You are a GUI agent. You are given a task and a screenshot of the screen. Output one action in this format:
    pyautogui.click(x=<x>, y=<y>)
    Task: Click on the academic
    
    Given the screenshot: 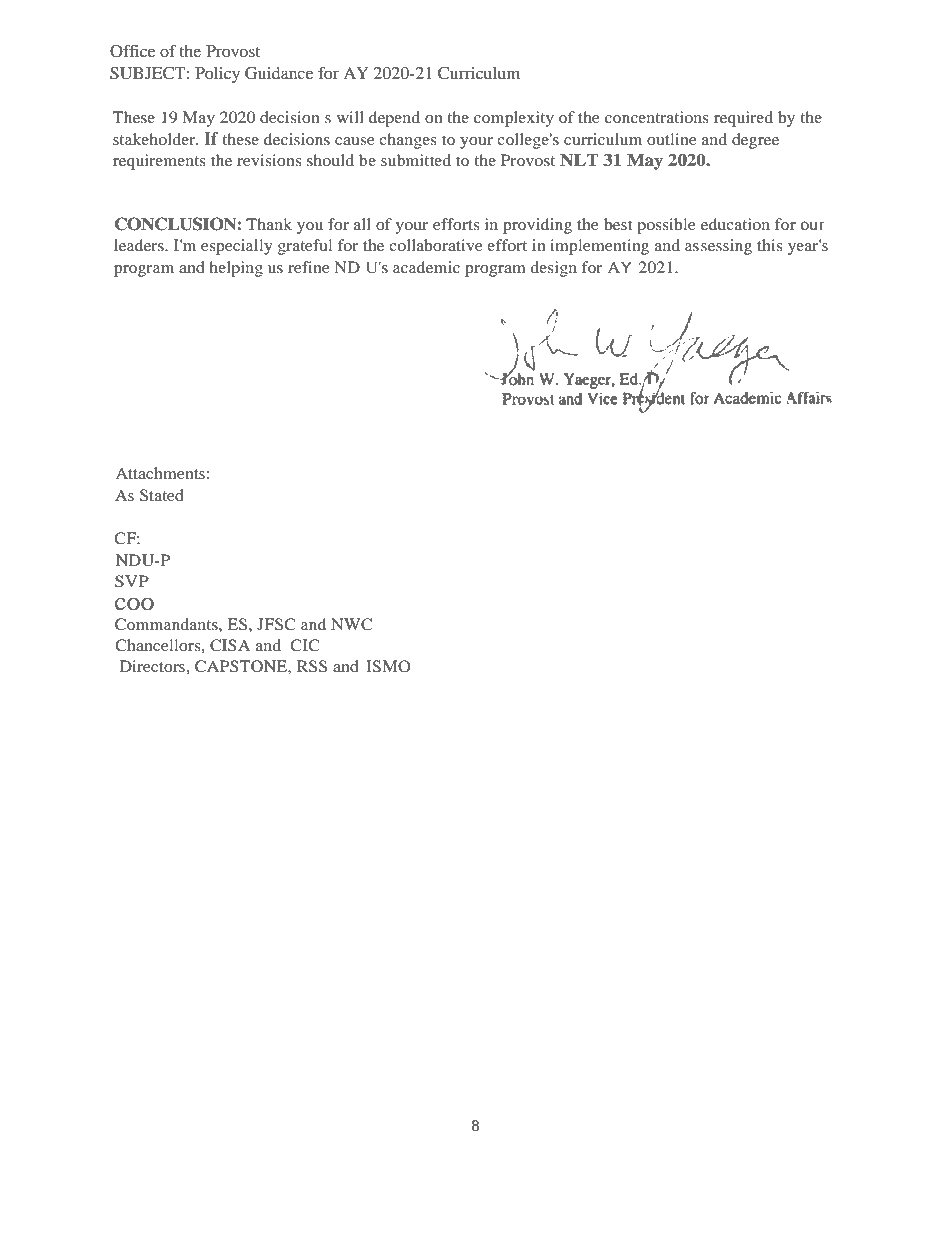 What is the action you would take?
    pyautogui.click(x=426, y=267)
